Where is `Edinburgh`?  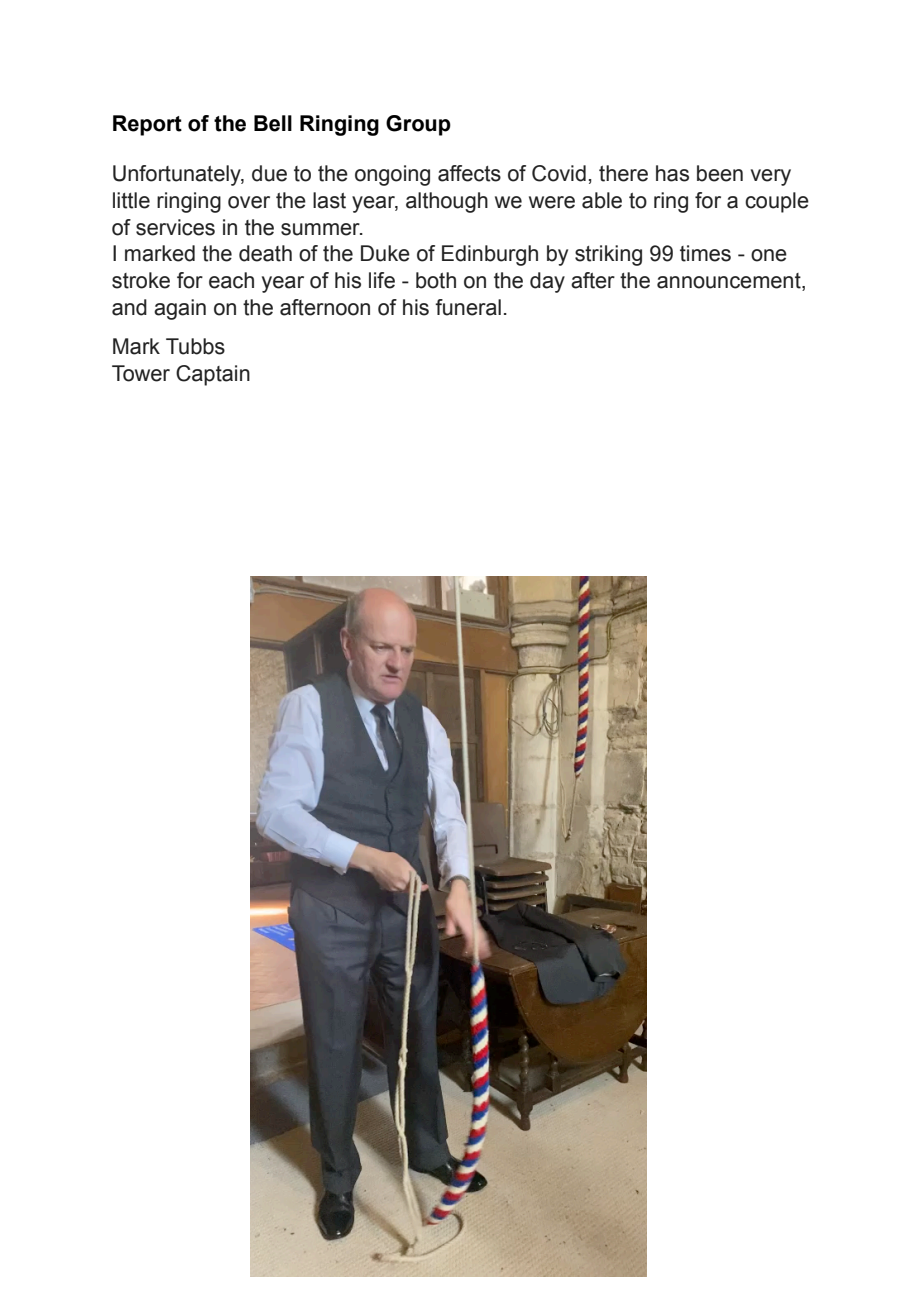
Edinburgh is located at coordinates (490, 255).
